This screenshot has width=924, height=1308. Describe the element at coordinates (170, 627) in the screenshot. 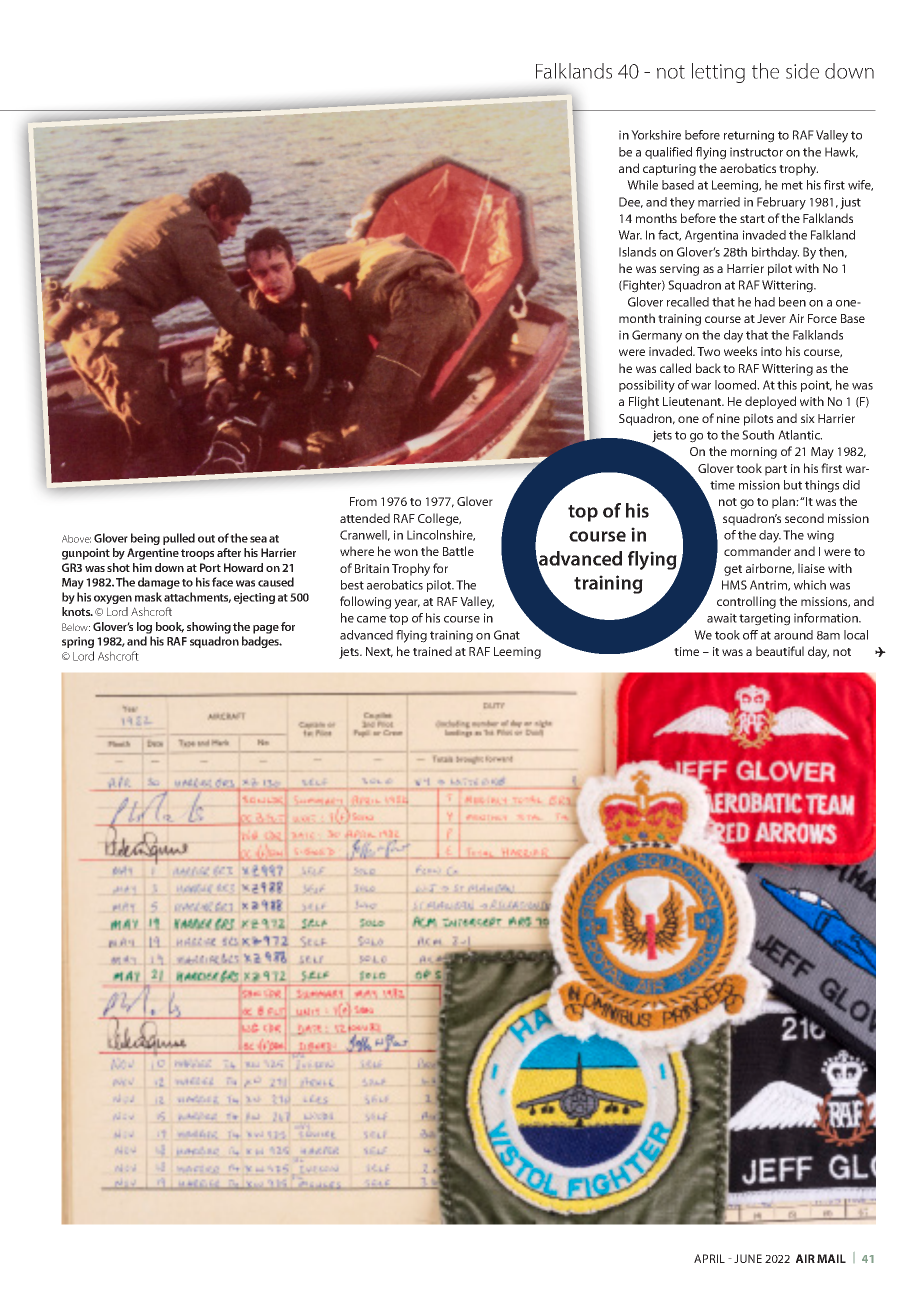

I see `book` at that location.
